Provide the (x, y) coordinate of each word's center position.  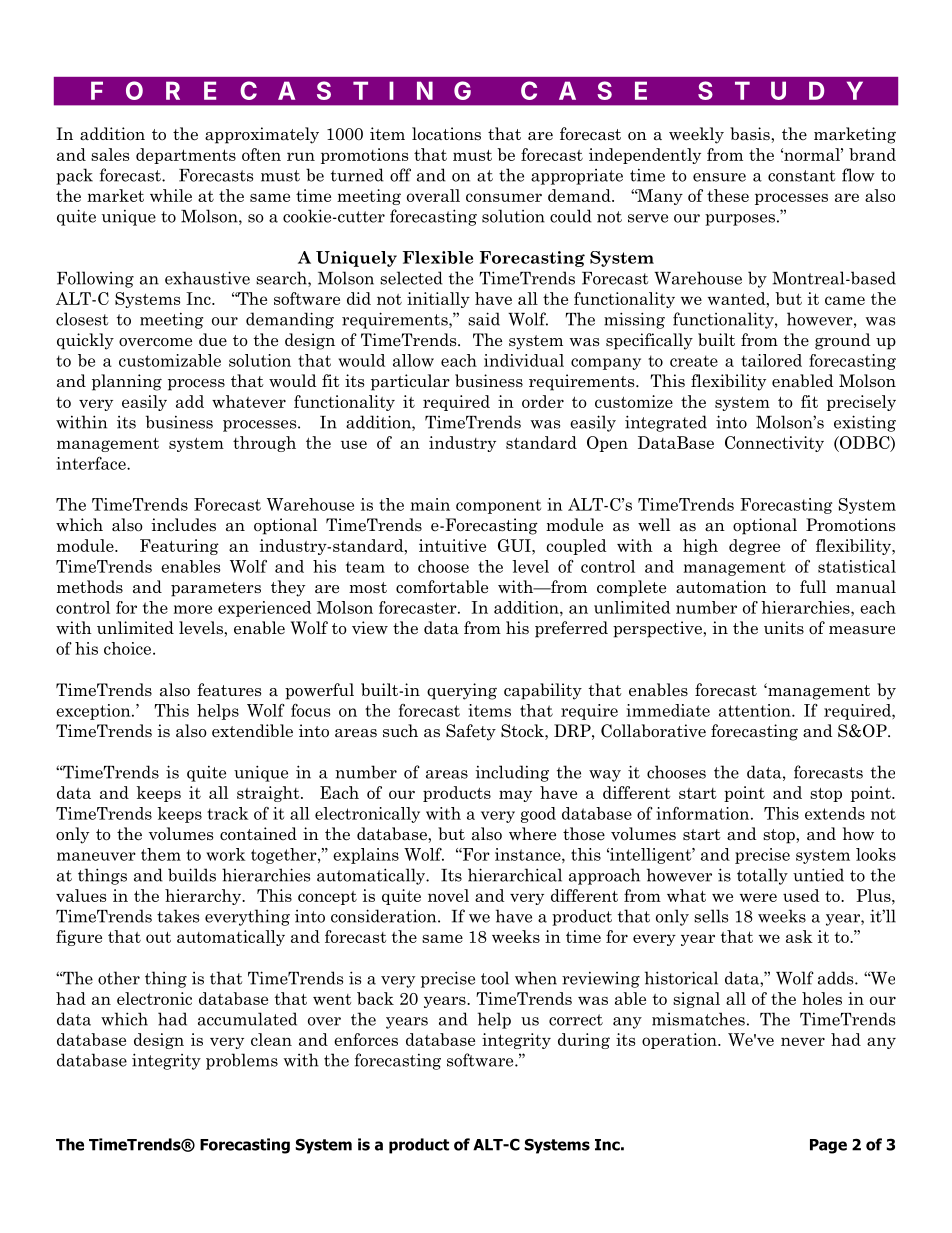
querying (462, 691)
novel (448, 895)
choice (129, 648)
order (543, 401)
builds (192, 875)
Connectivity (774, 444)
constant (801, 176)
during (584, 1041)
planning (127, 382)
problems (242, 1061)
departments (186, 156)
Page (828, 1146)
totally (762, 876)
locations (446, 134)
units (784, 628)
